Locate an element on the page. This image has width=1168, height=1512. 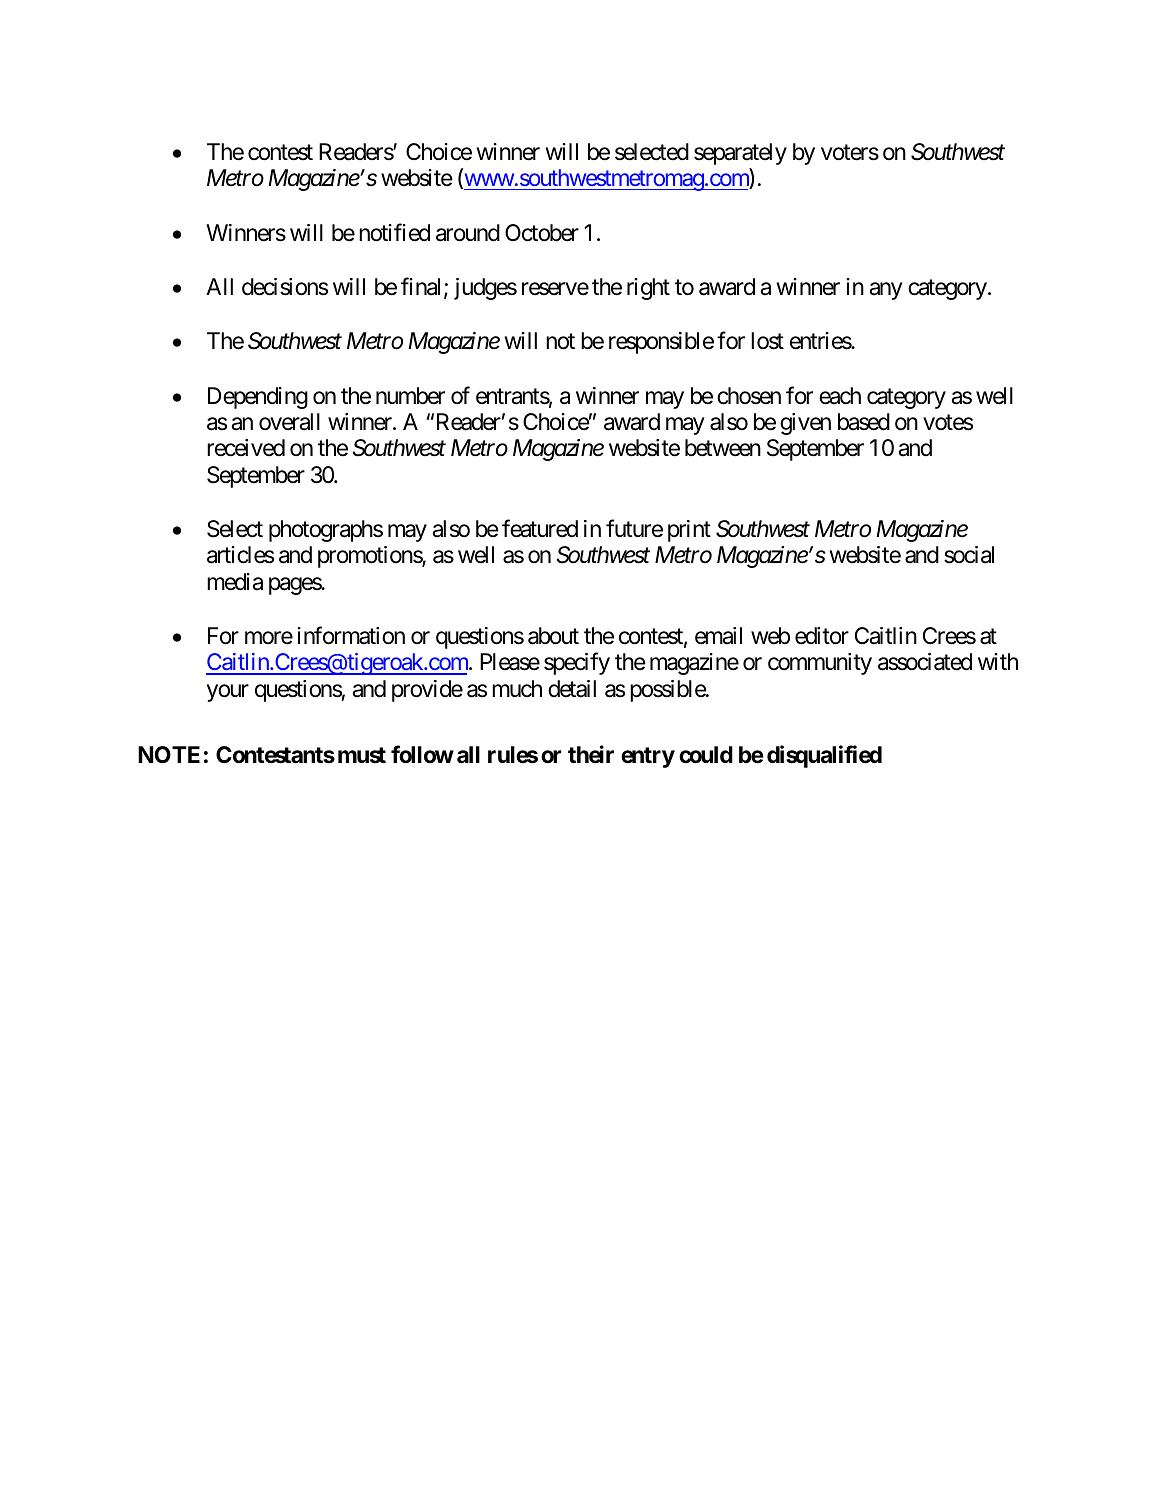
editor is located at coordinates (822, 636).
